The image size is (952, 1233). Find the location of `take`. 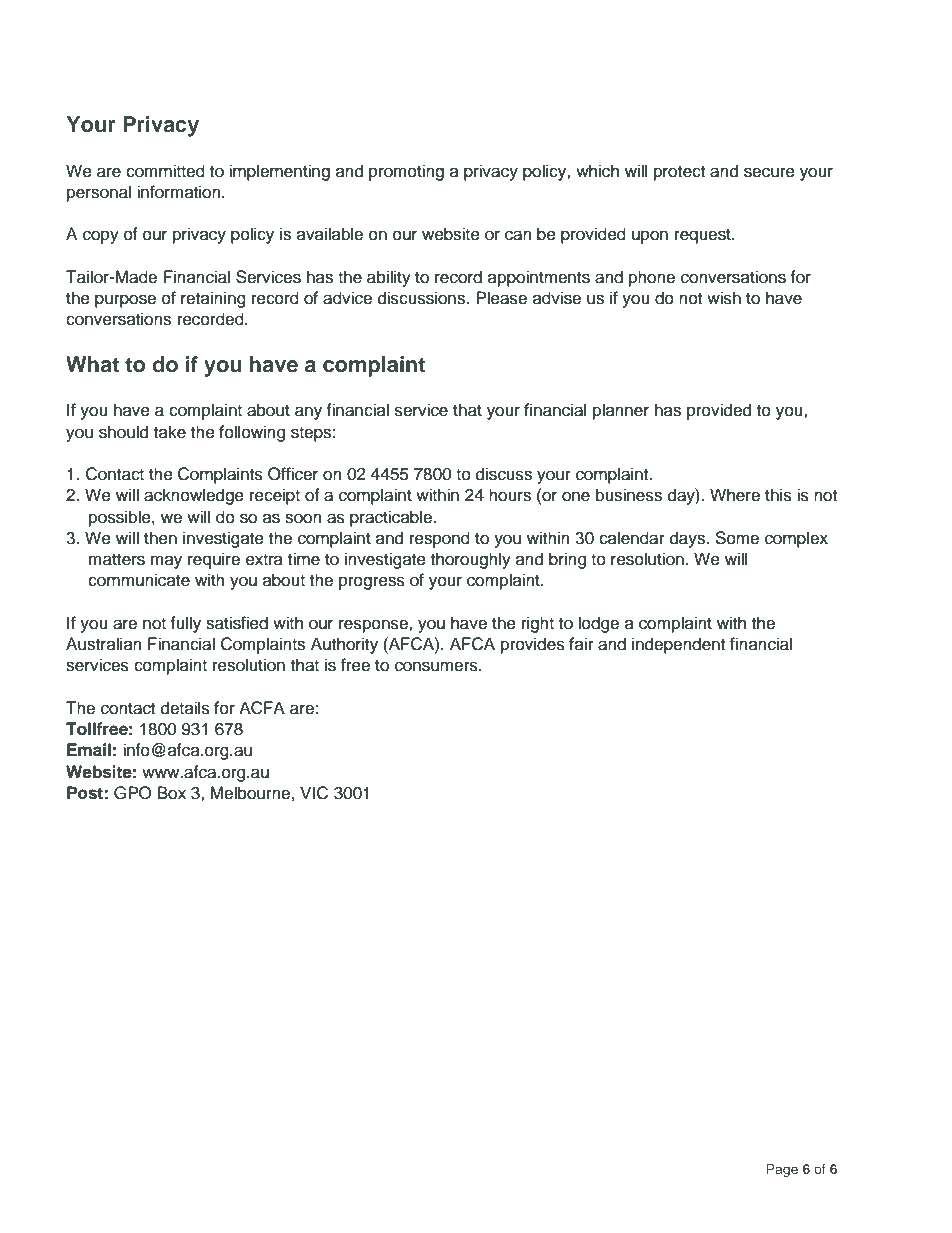

take is located at coordinates (170, 432).
